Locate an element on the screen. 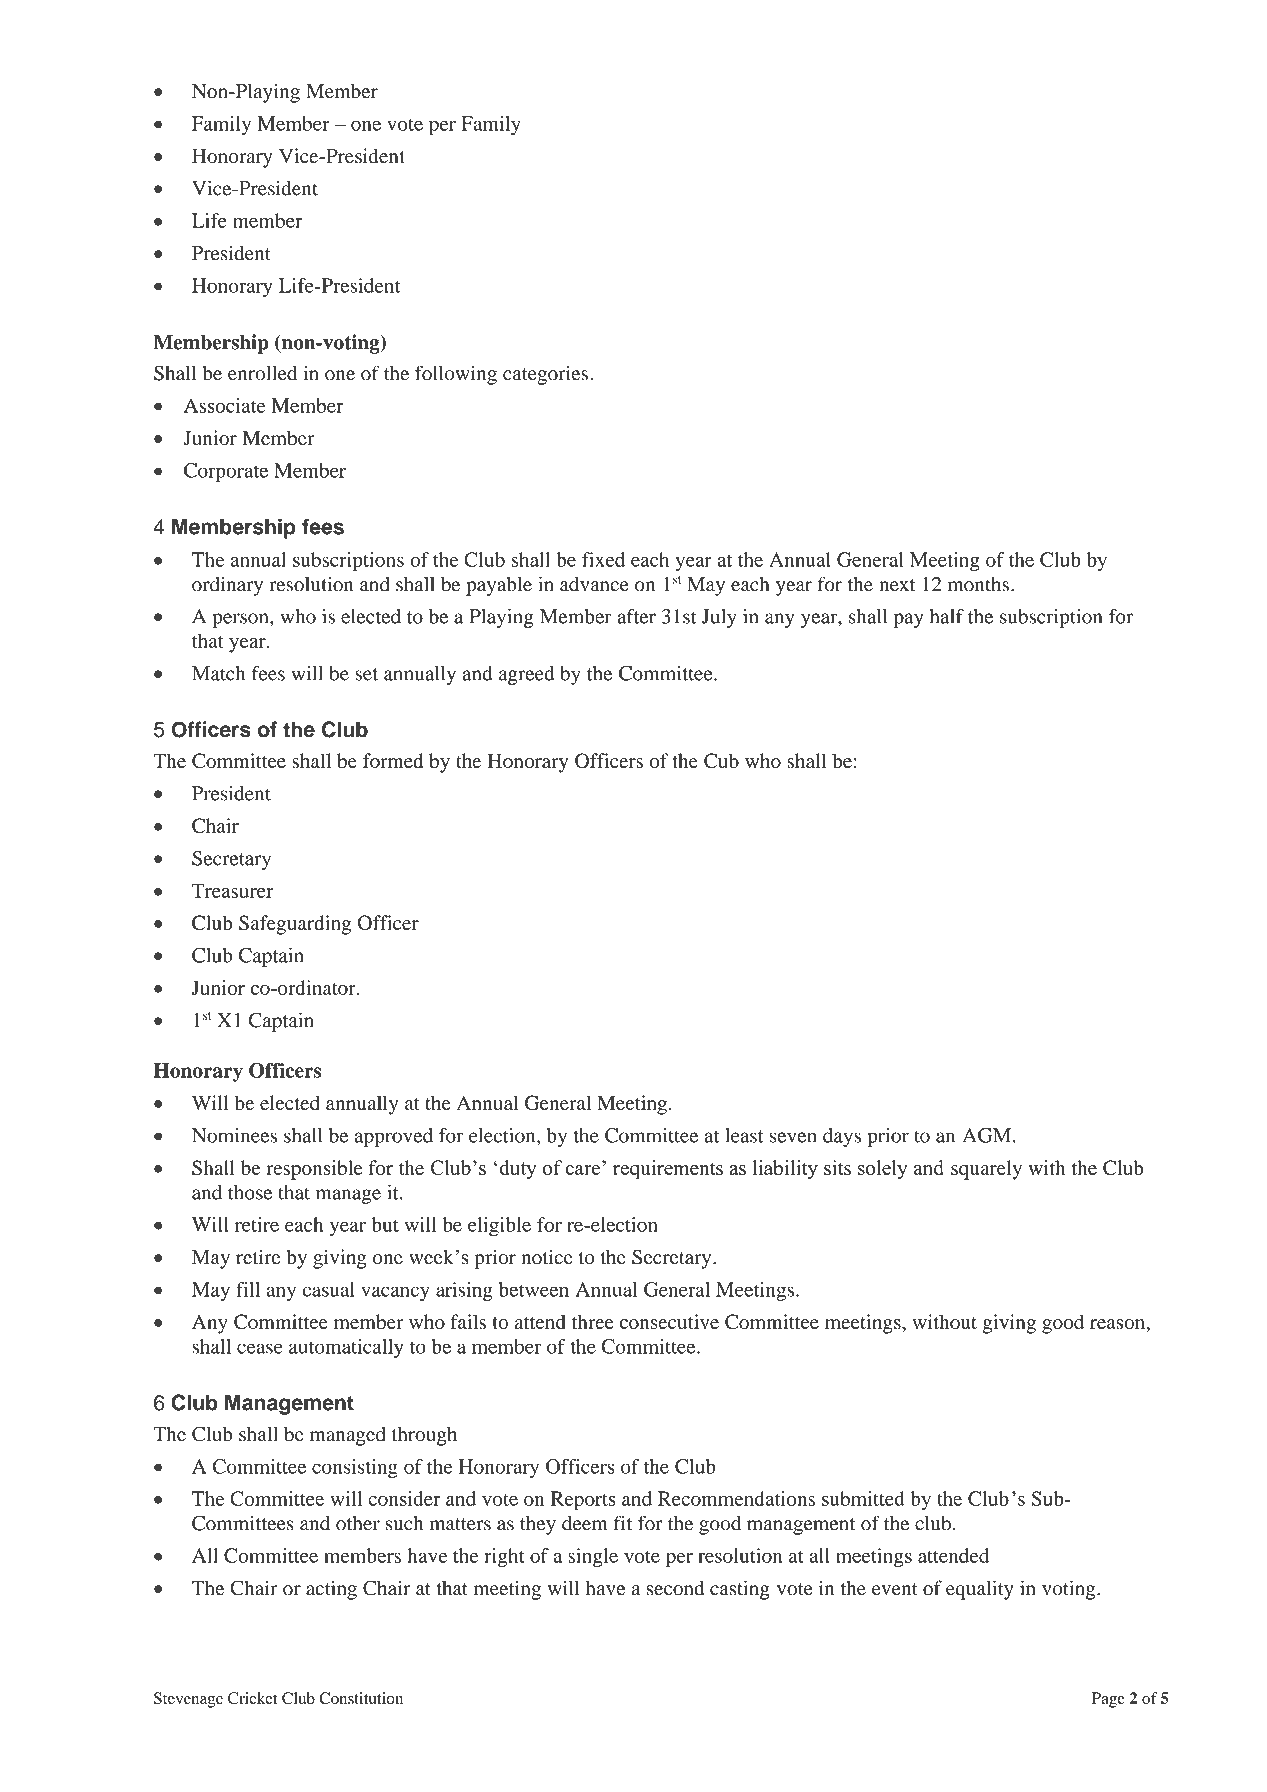 Image resolution: width=1267 pixels, height=1792 pixels. categories is located at coordinates (545, 375).
